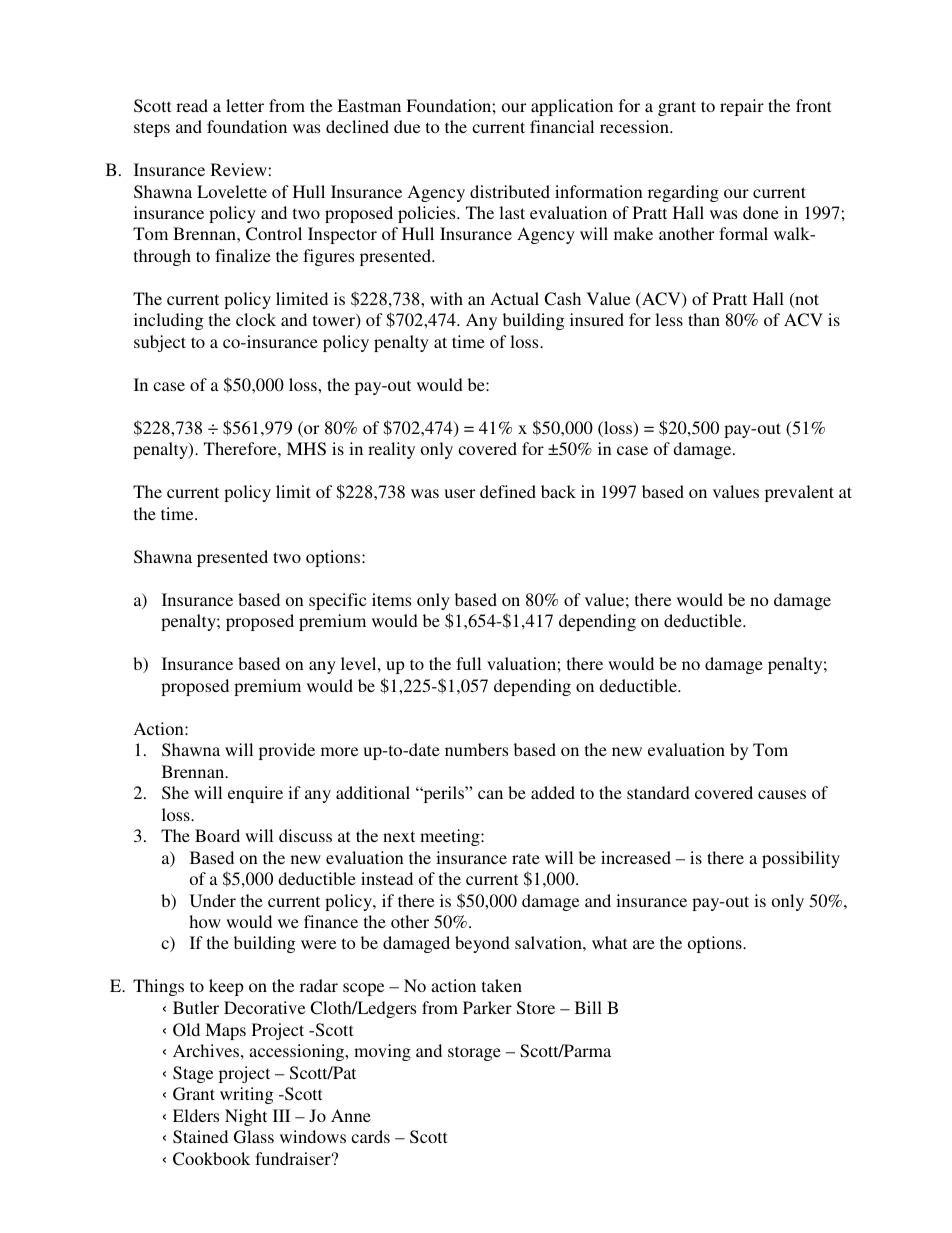 The width and height of the screenshot is (952, 1233). I want to click on full, so click(468, 663).
